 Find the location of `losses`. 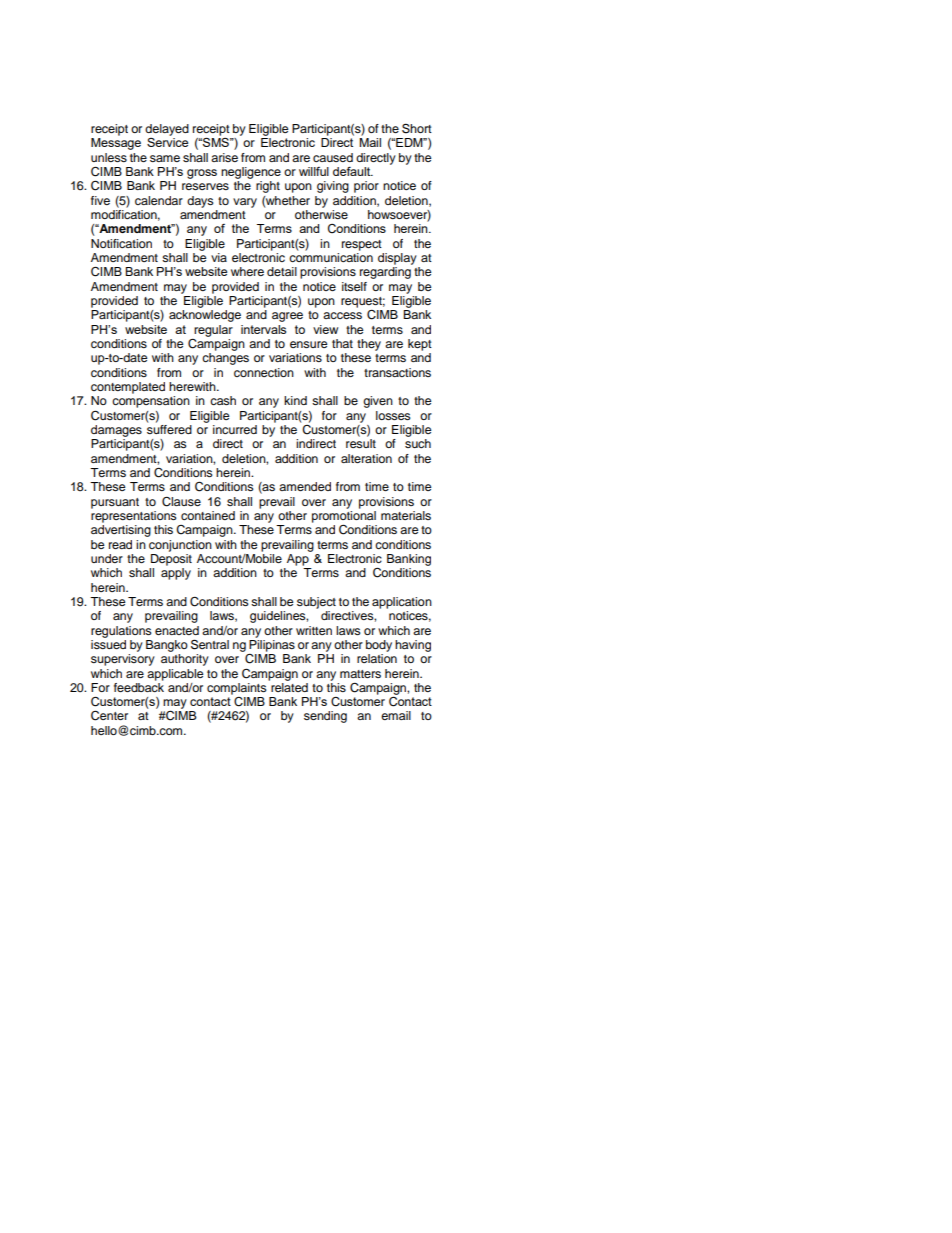

losses is located at coordinates (393, 415).
